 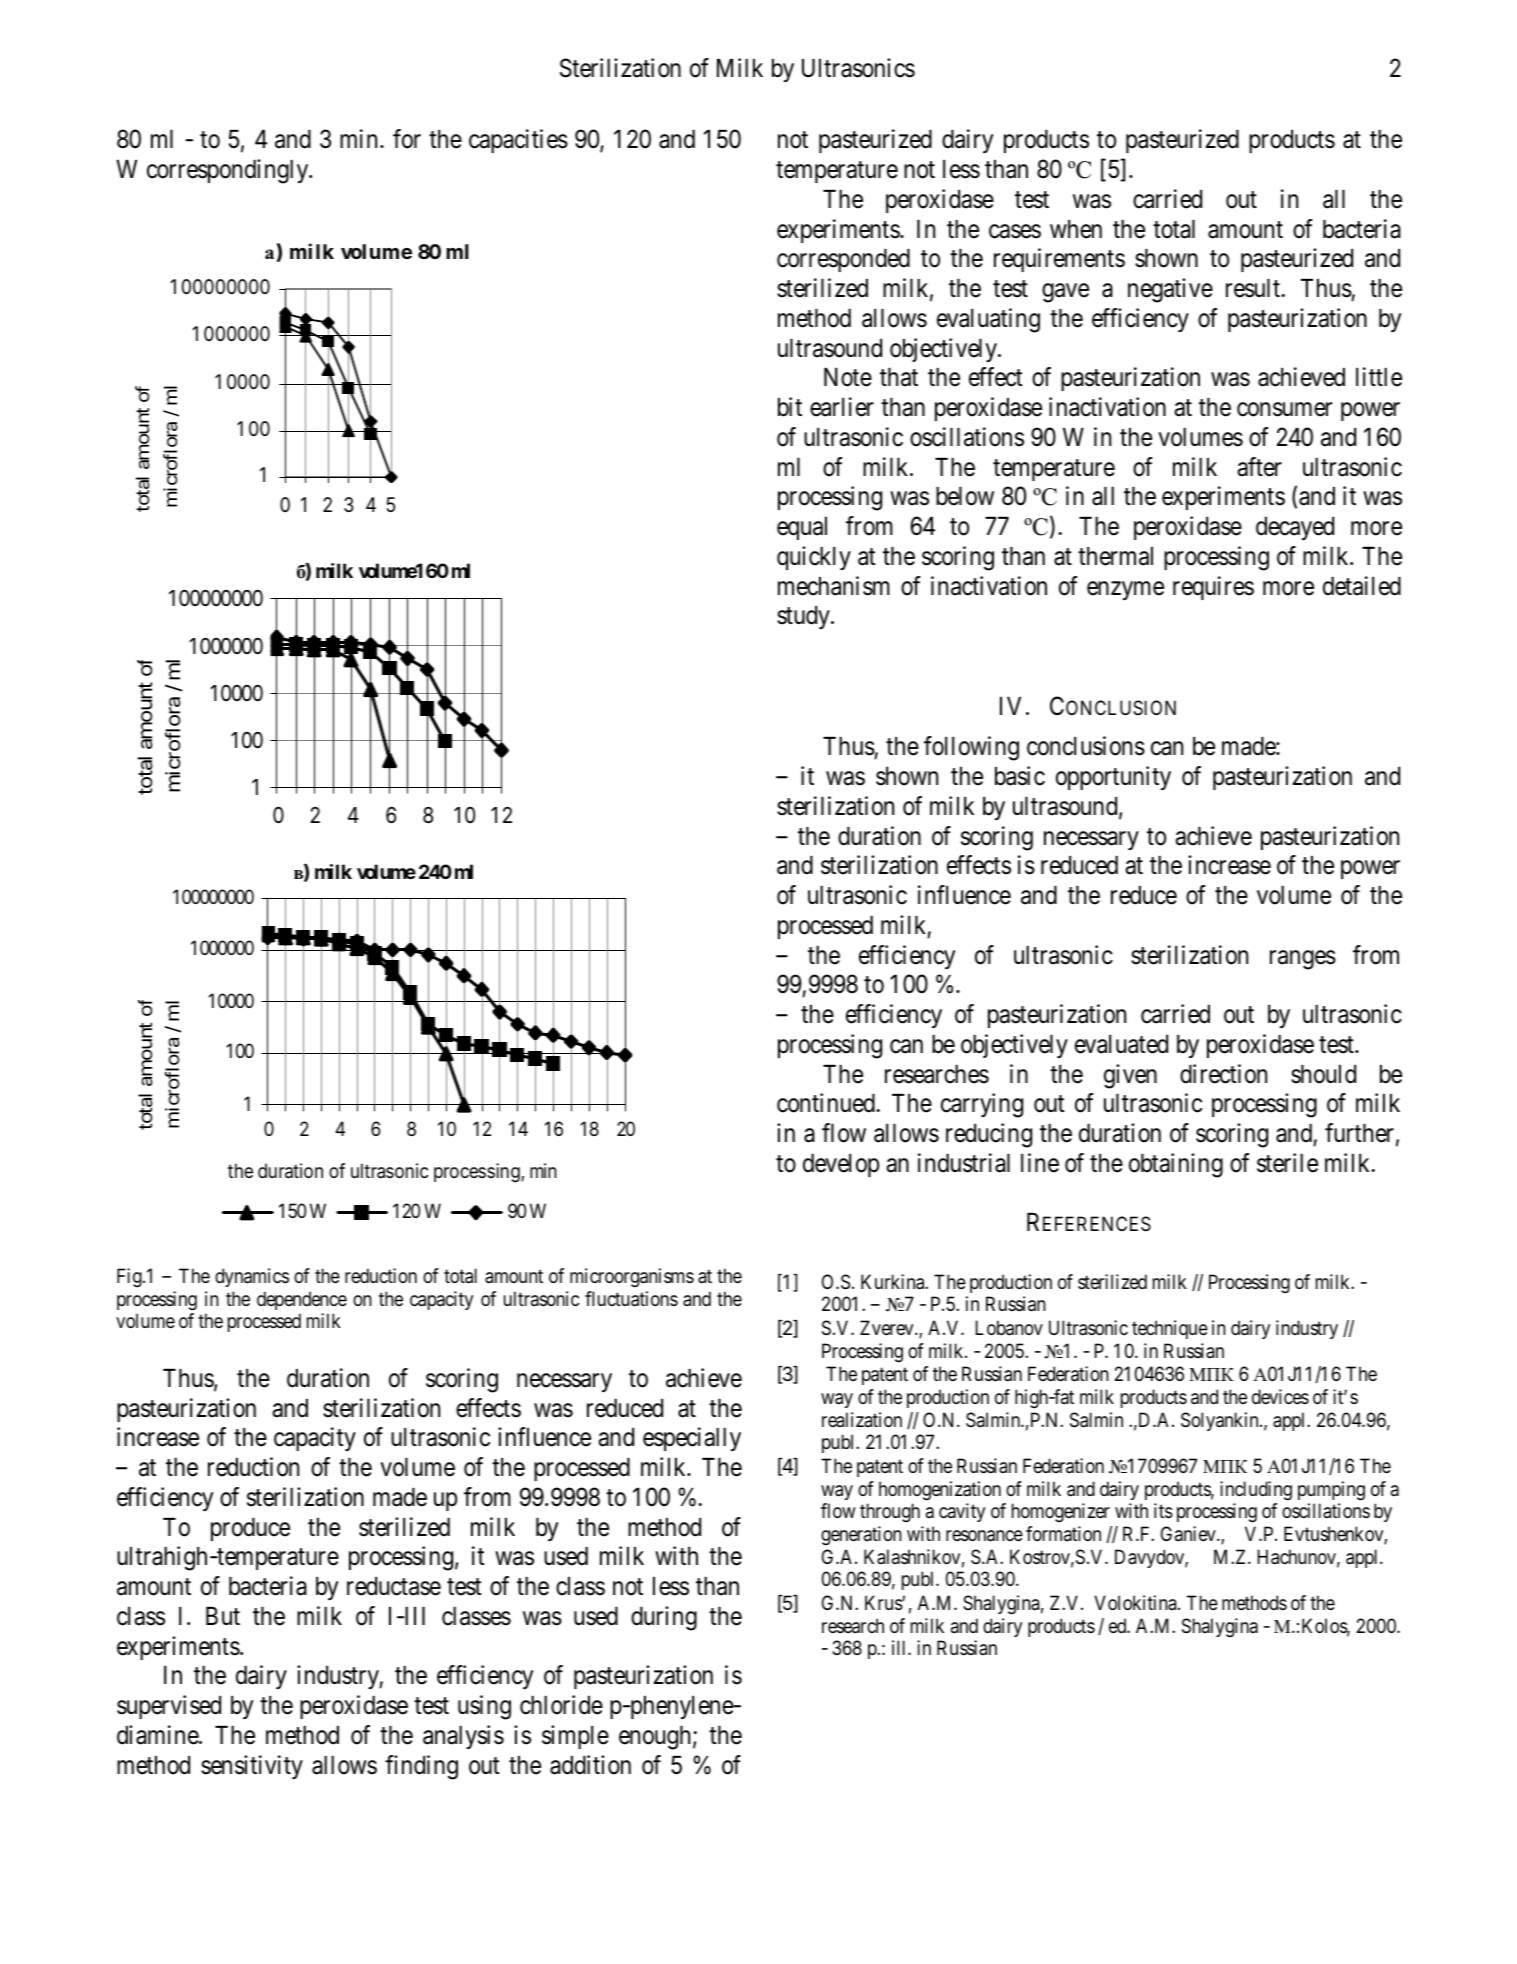 I want to click on continued, so click(x=826, y=1103).
